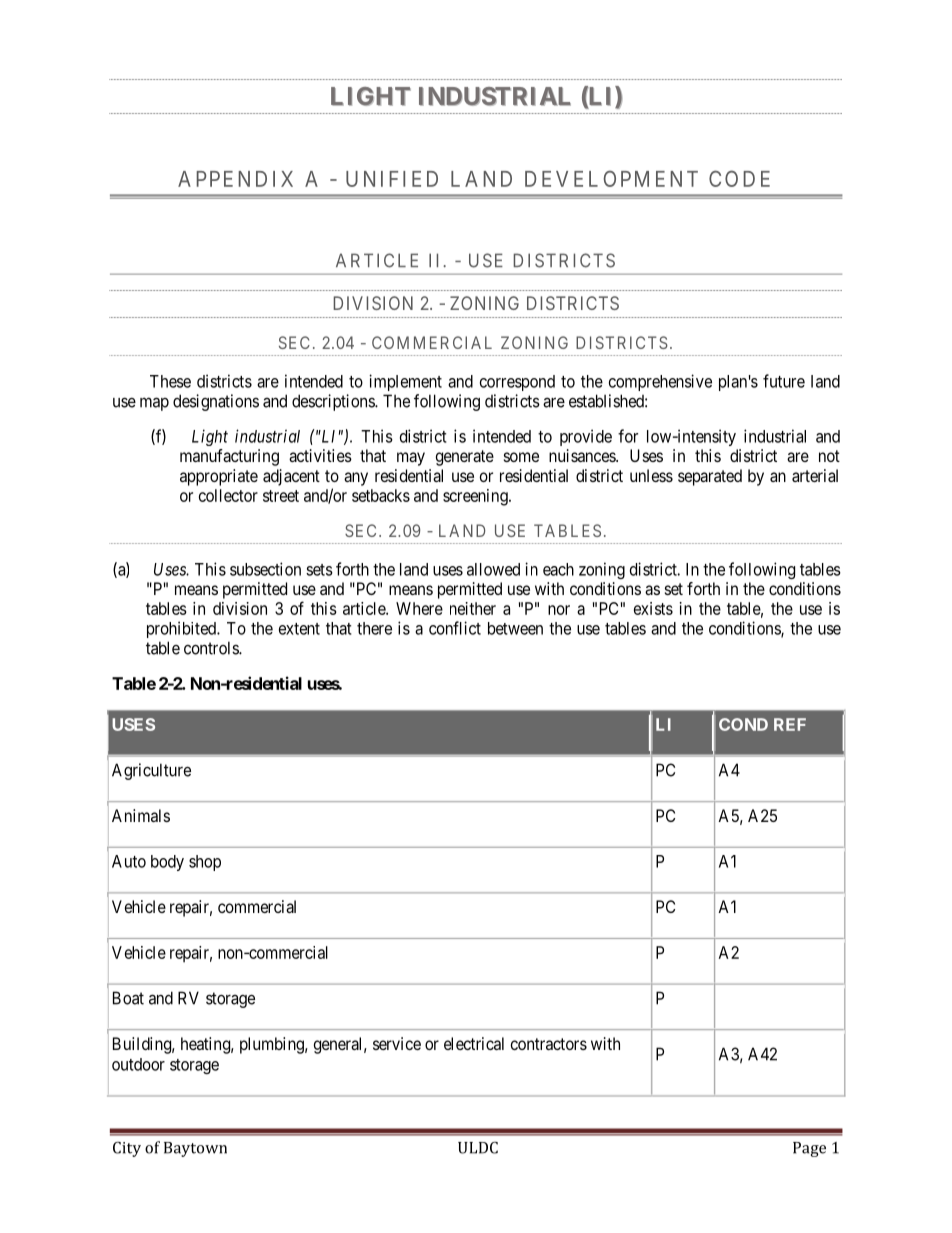  What do you see at coordinates (455, 628) in the image?
I see `conflict` at bounding box center [455, 628].
